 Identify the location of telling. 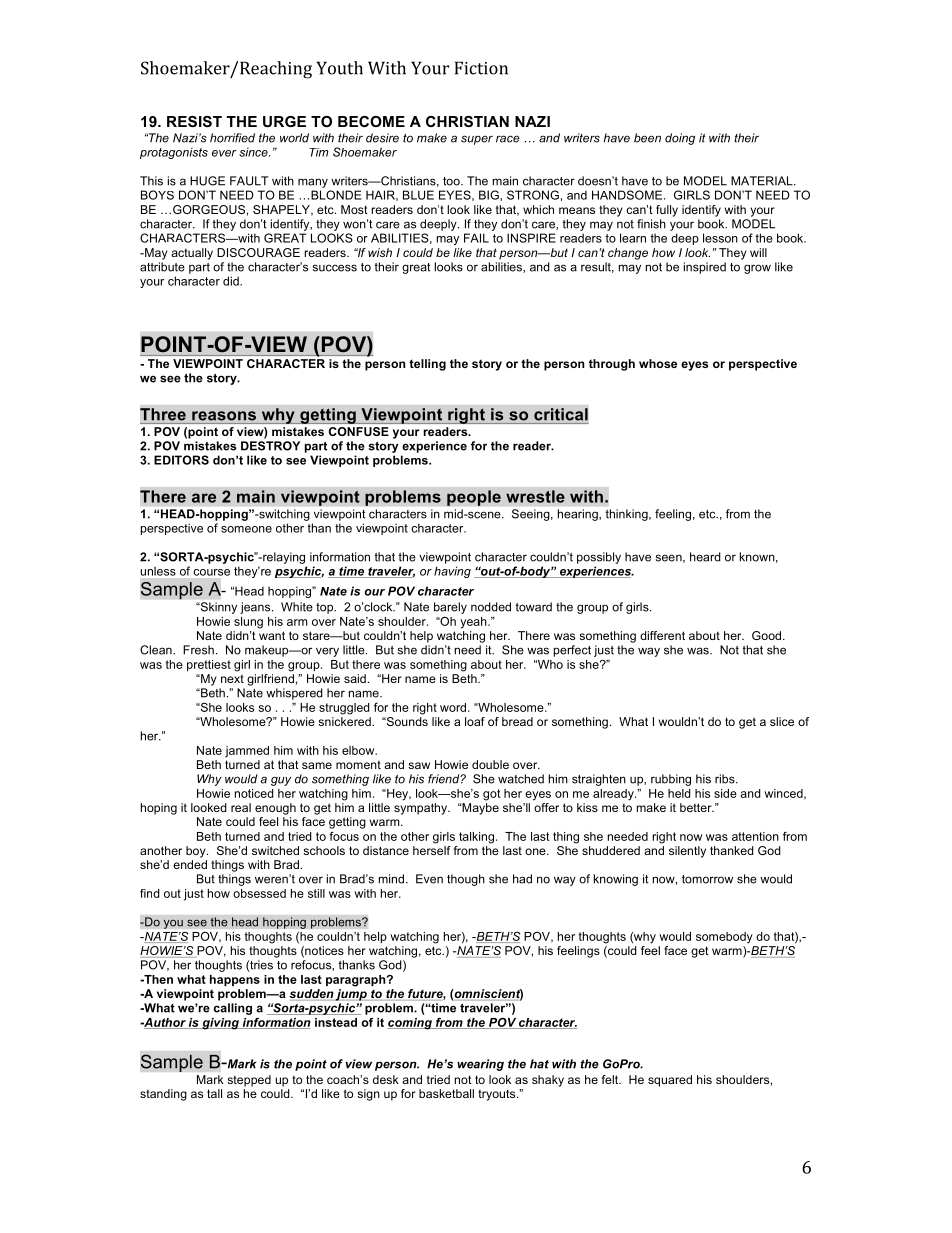
(427, 365).
